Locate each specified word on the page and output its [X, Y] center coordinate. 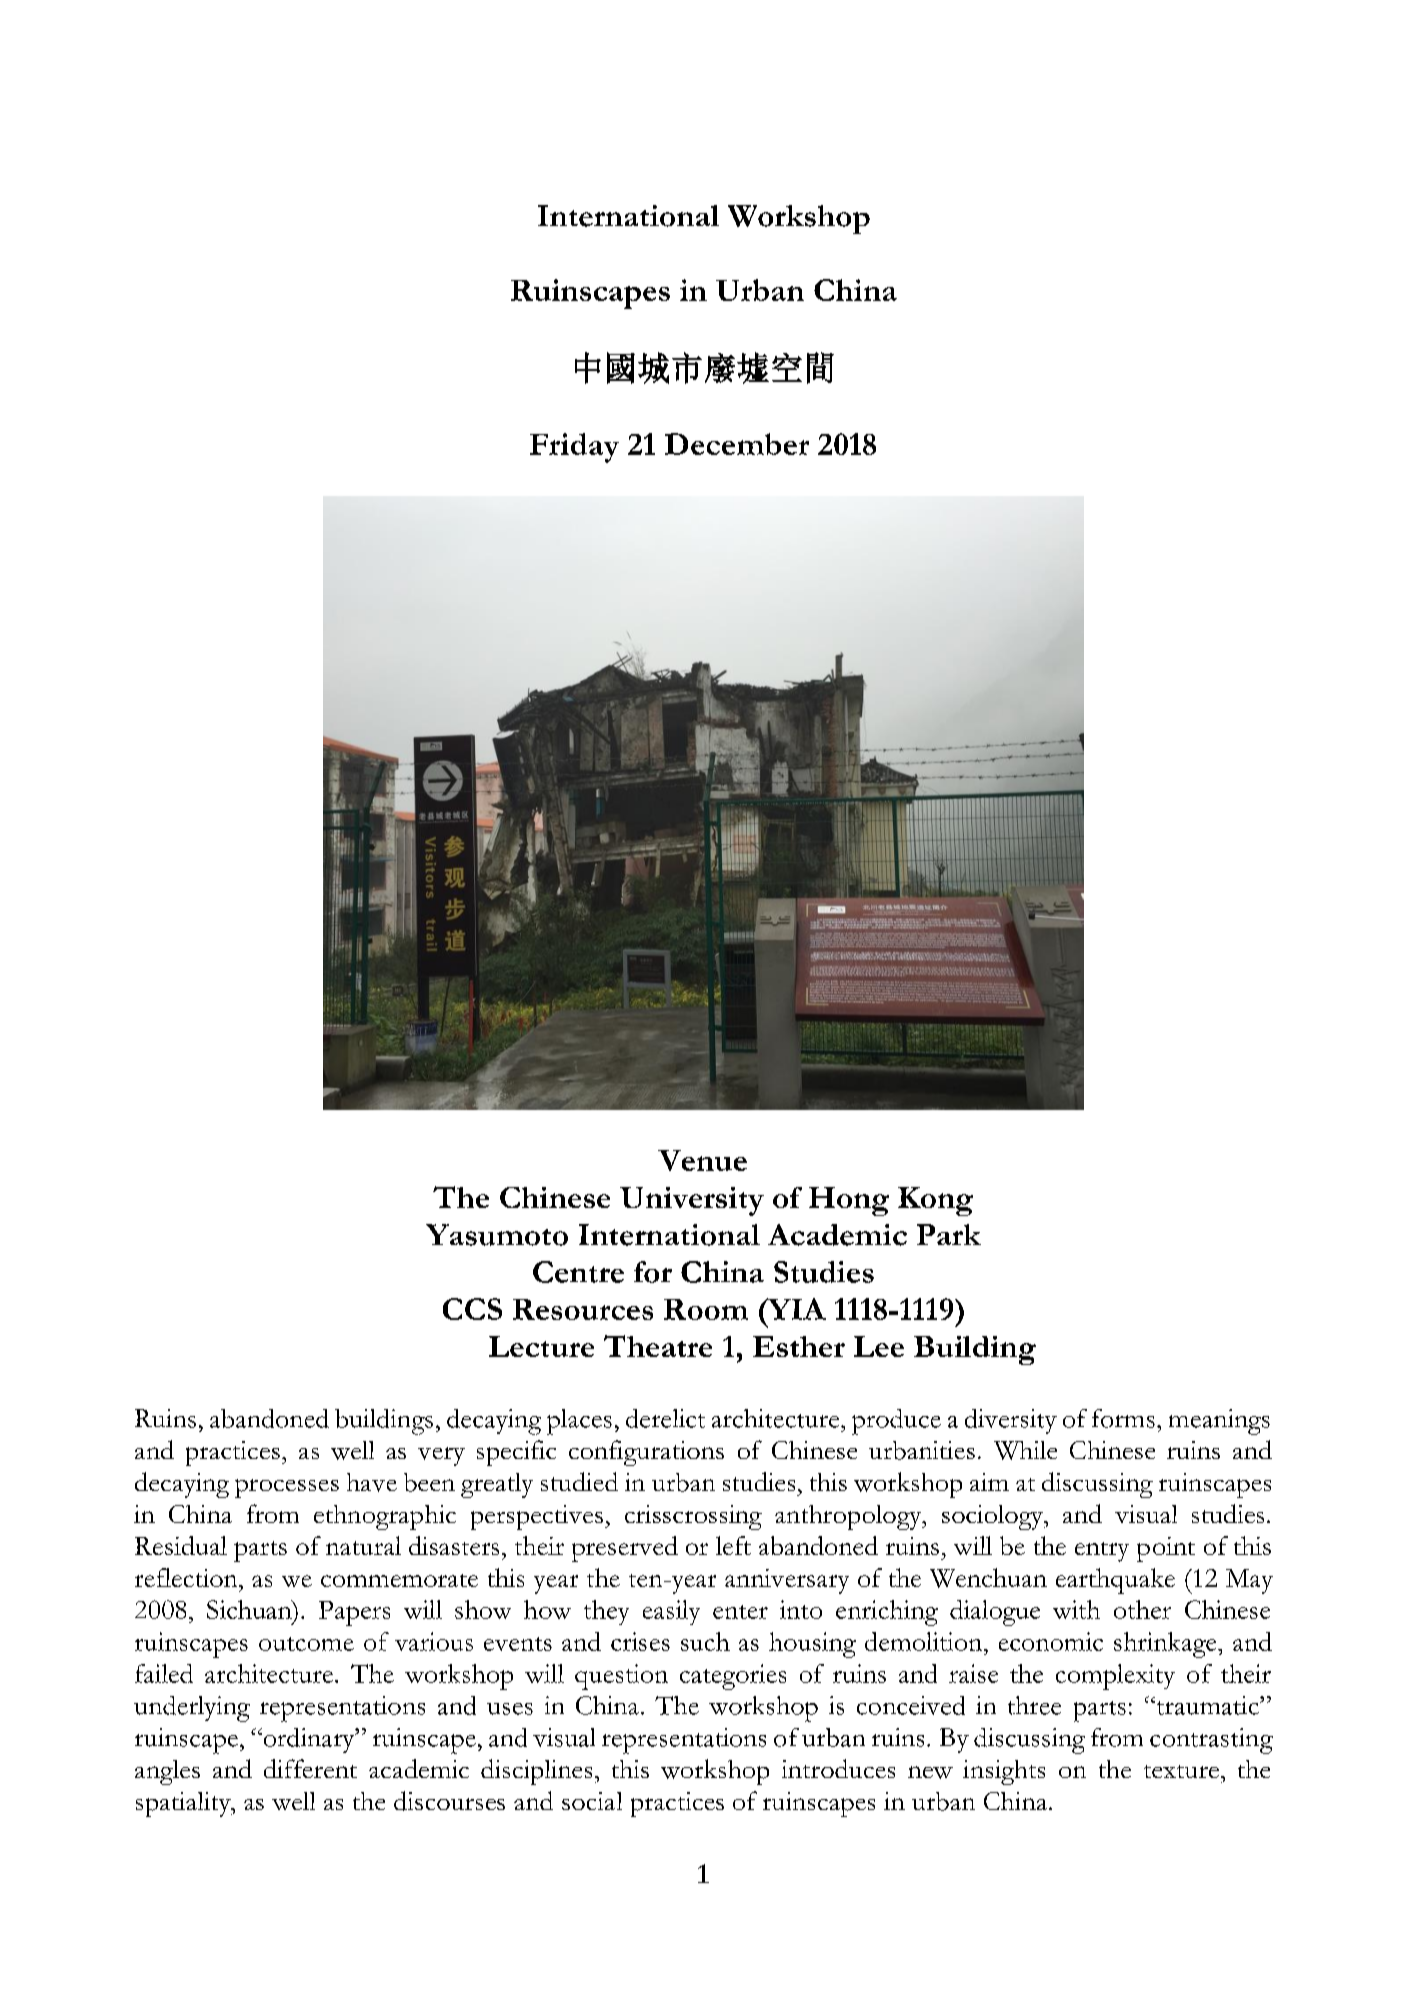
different [310, 1768]
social [592, 1801]
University [692, 1201]
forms [1123, 1418]
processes [287, 1488]
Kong [935, 1201]
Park [949, 1234]
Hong [849, 1201]
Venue [702, 1160]
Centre [578, 1272]
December [737, 444]
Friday [574, 448]
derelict [665, 1418]
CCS [472, 1309]
